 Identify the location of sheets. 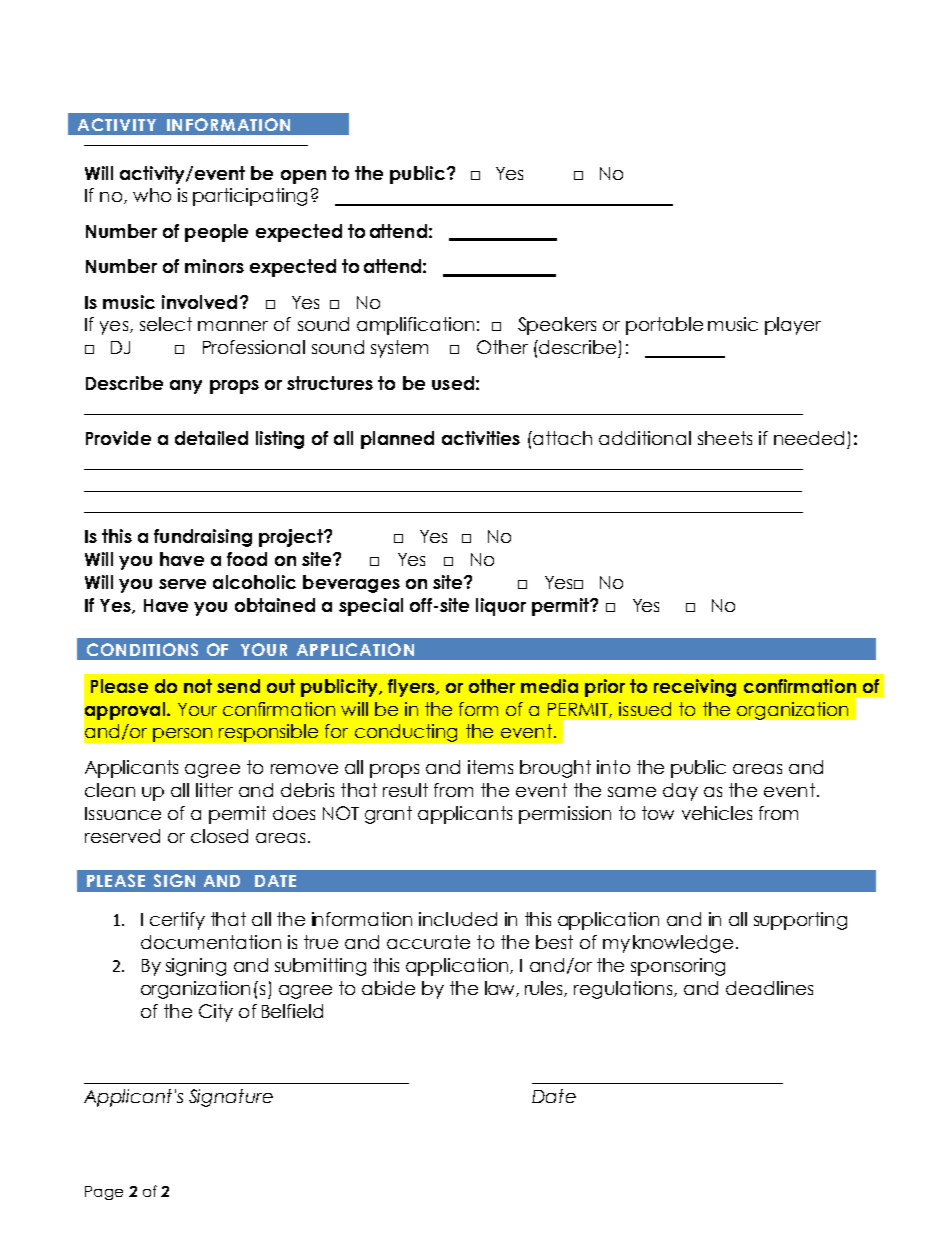
(725, 438).
